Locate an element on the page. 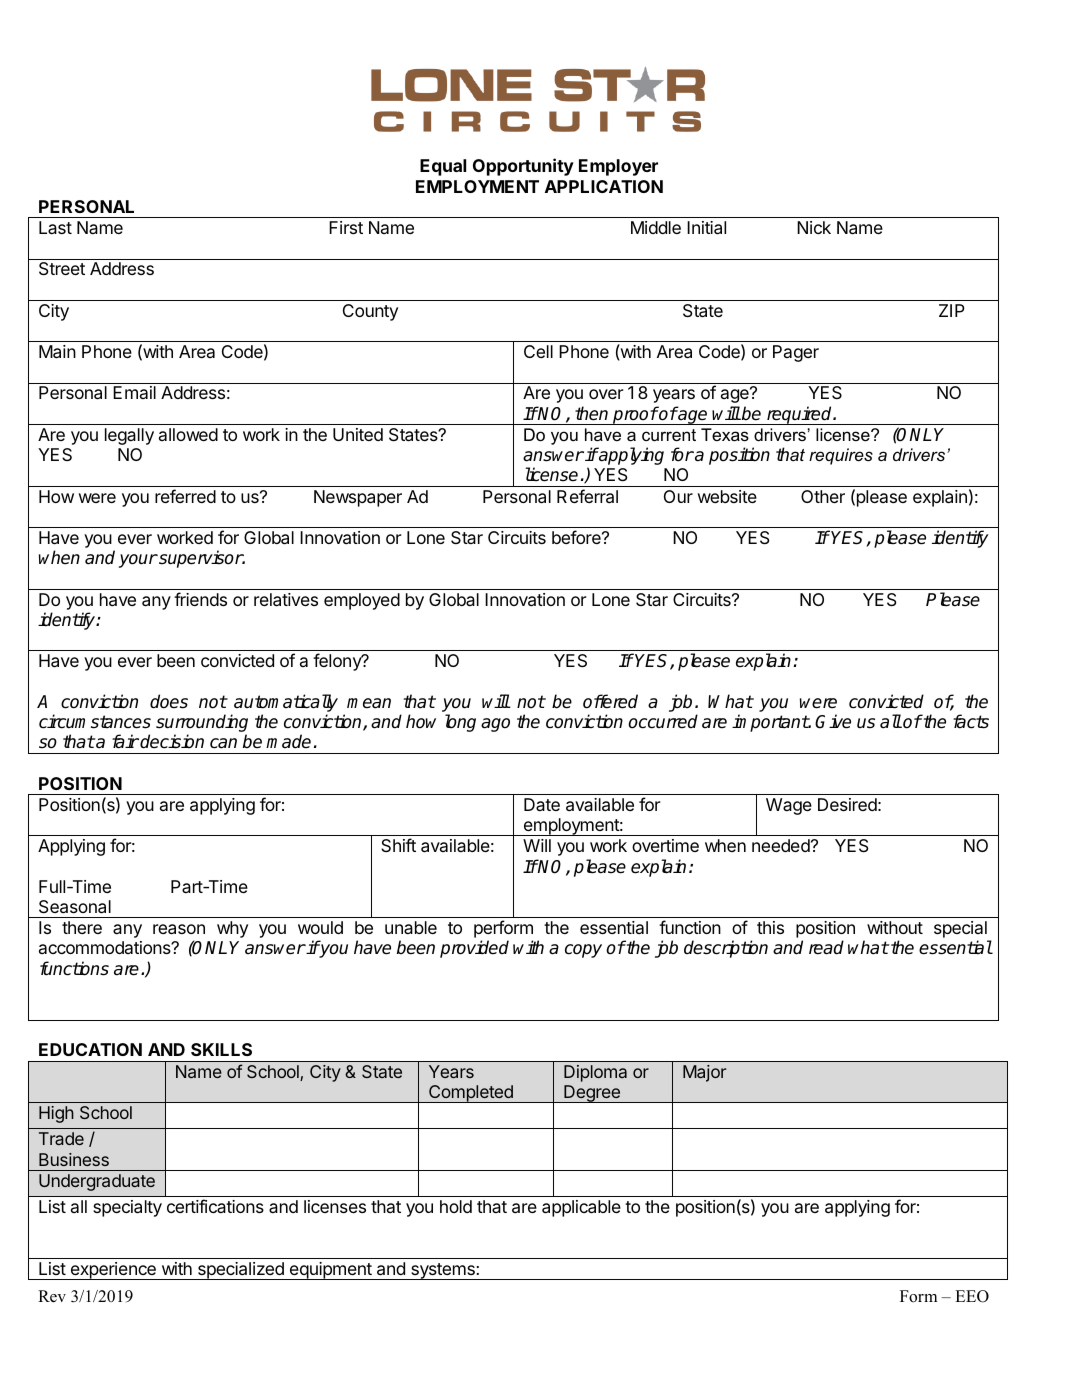  Nick is located at coordinates (814, 227).
